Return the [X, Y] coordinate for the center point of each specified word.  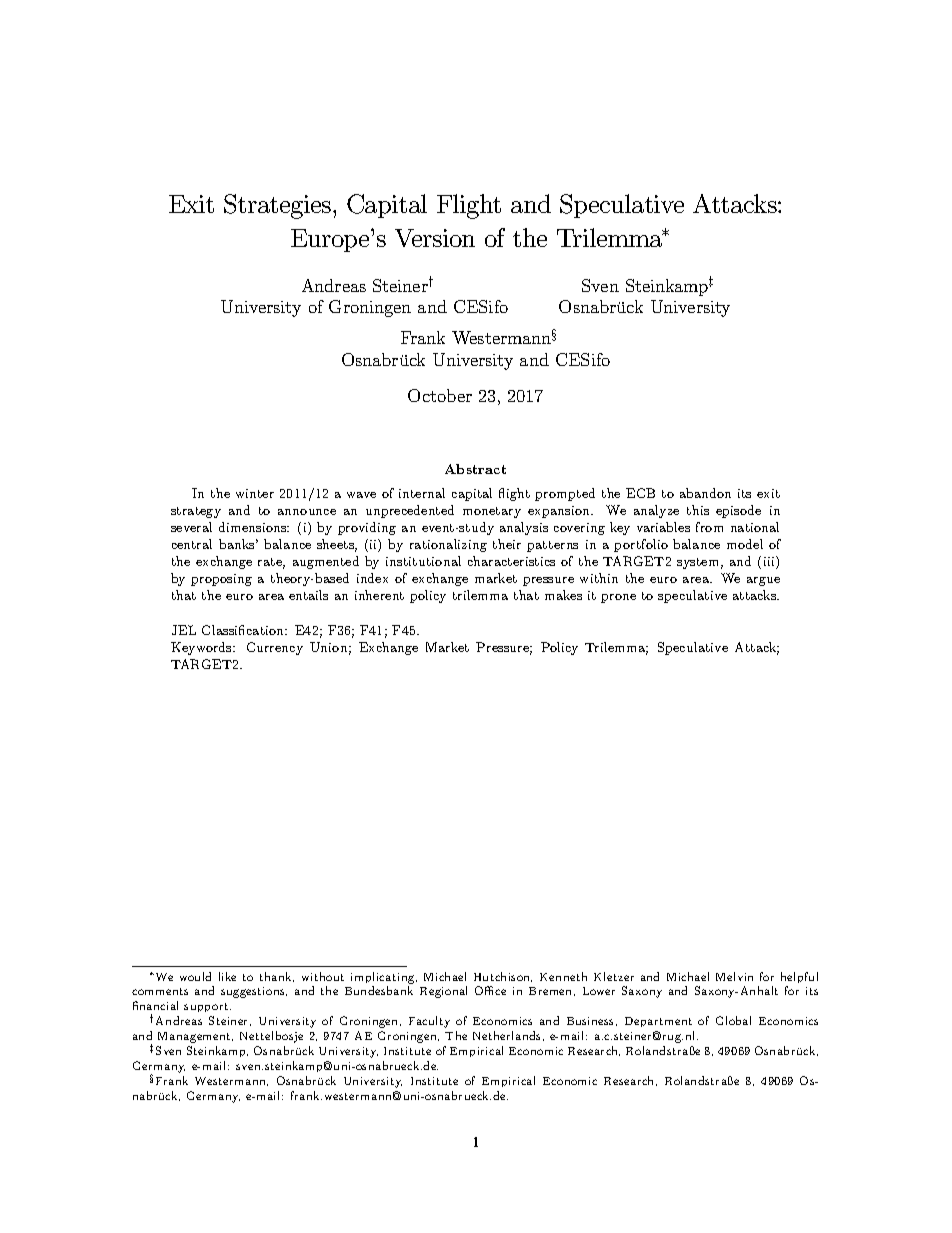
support [207, 1007]
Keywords [202, 648]
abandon [705, 493]
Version [435, 238]
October [440, 395]
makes [563, 595]
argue [763, 581]
